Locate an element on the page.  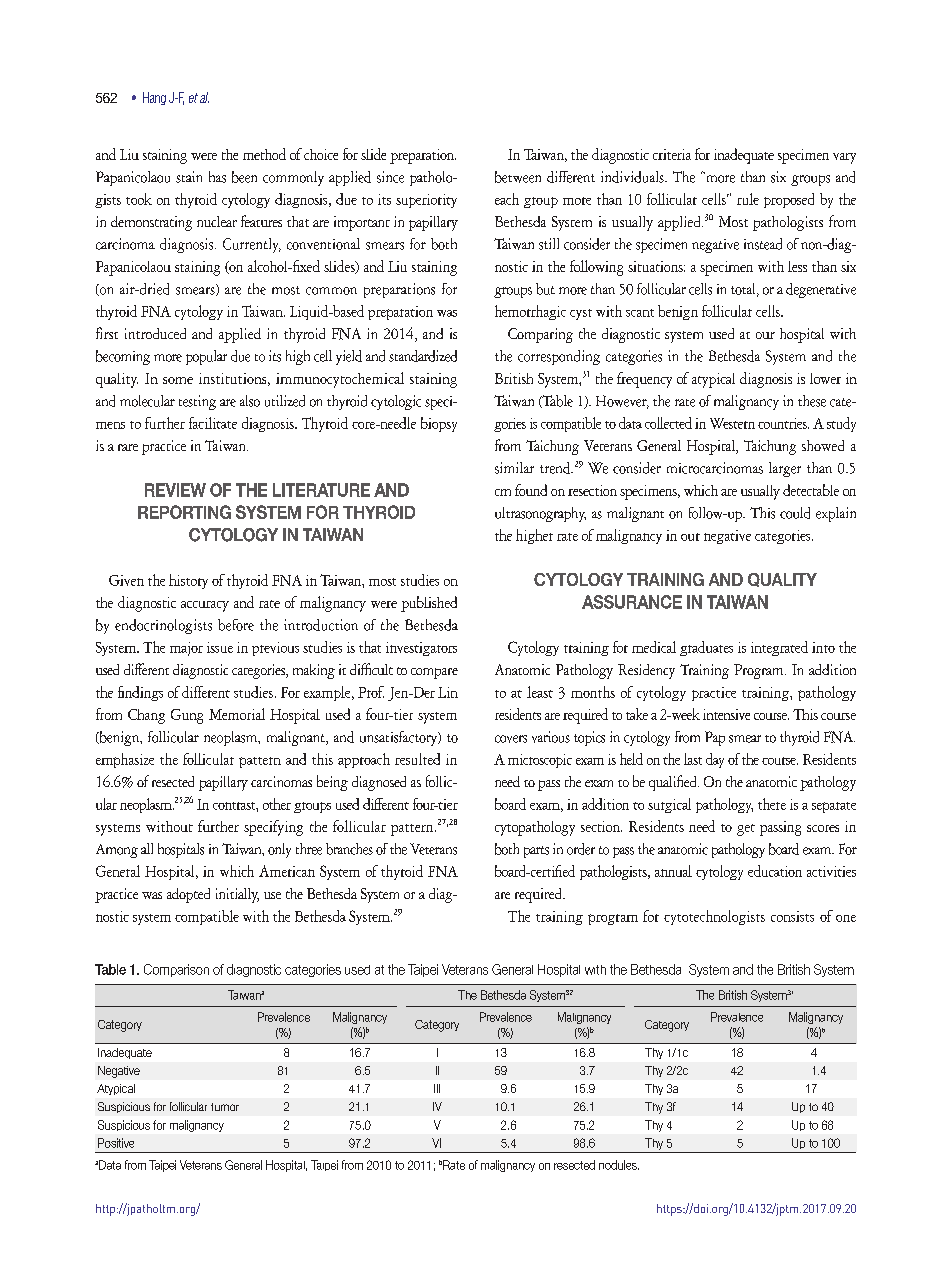
Comparison is located at coordinates (176, 970).
